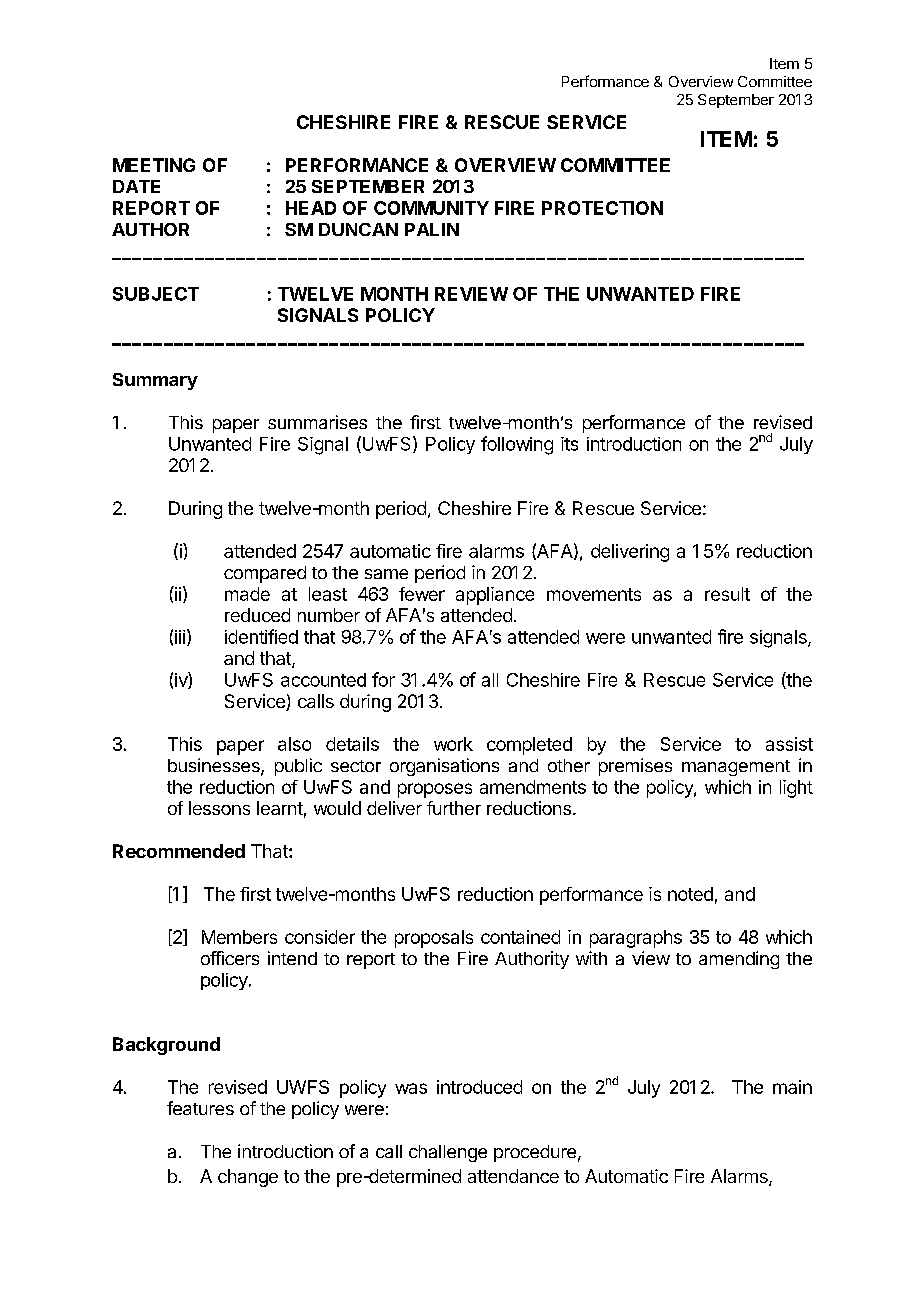 Image resolution: width=924 pixels, height=1308 pixels. I want to click on MEETING, so click(154, 165).
